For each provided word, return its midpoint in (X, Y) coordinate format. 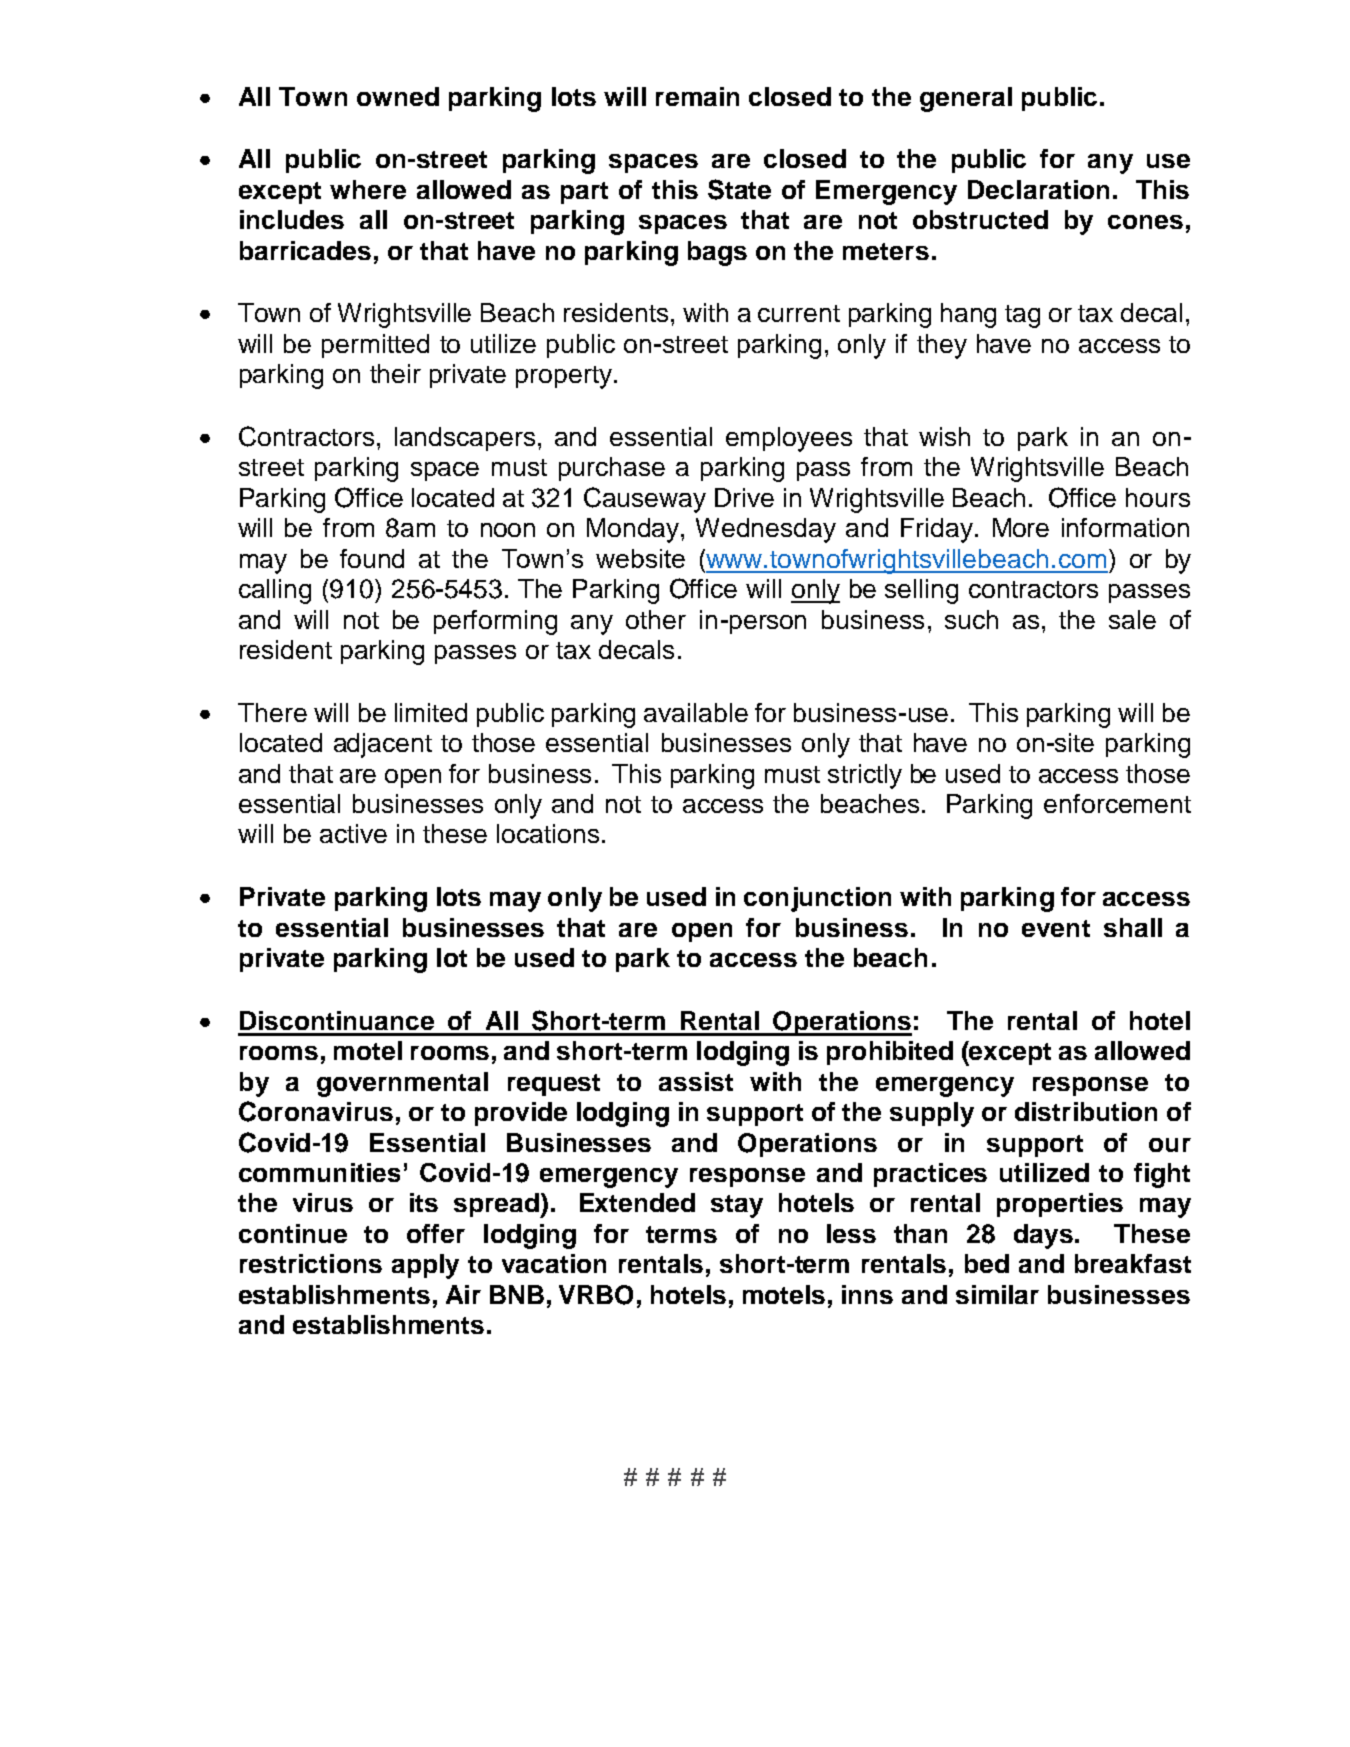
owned (398, 96)
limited (431, 712)
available (696, 712)
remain (697, 96)
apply (425, 1266)
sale (1132, 619)
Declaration (1038, 189)
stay (737, 1206)
